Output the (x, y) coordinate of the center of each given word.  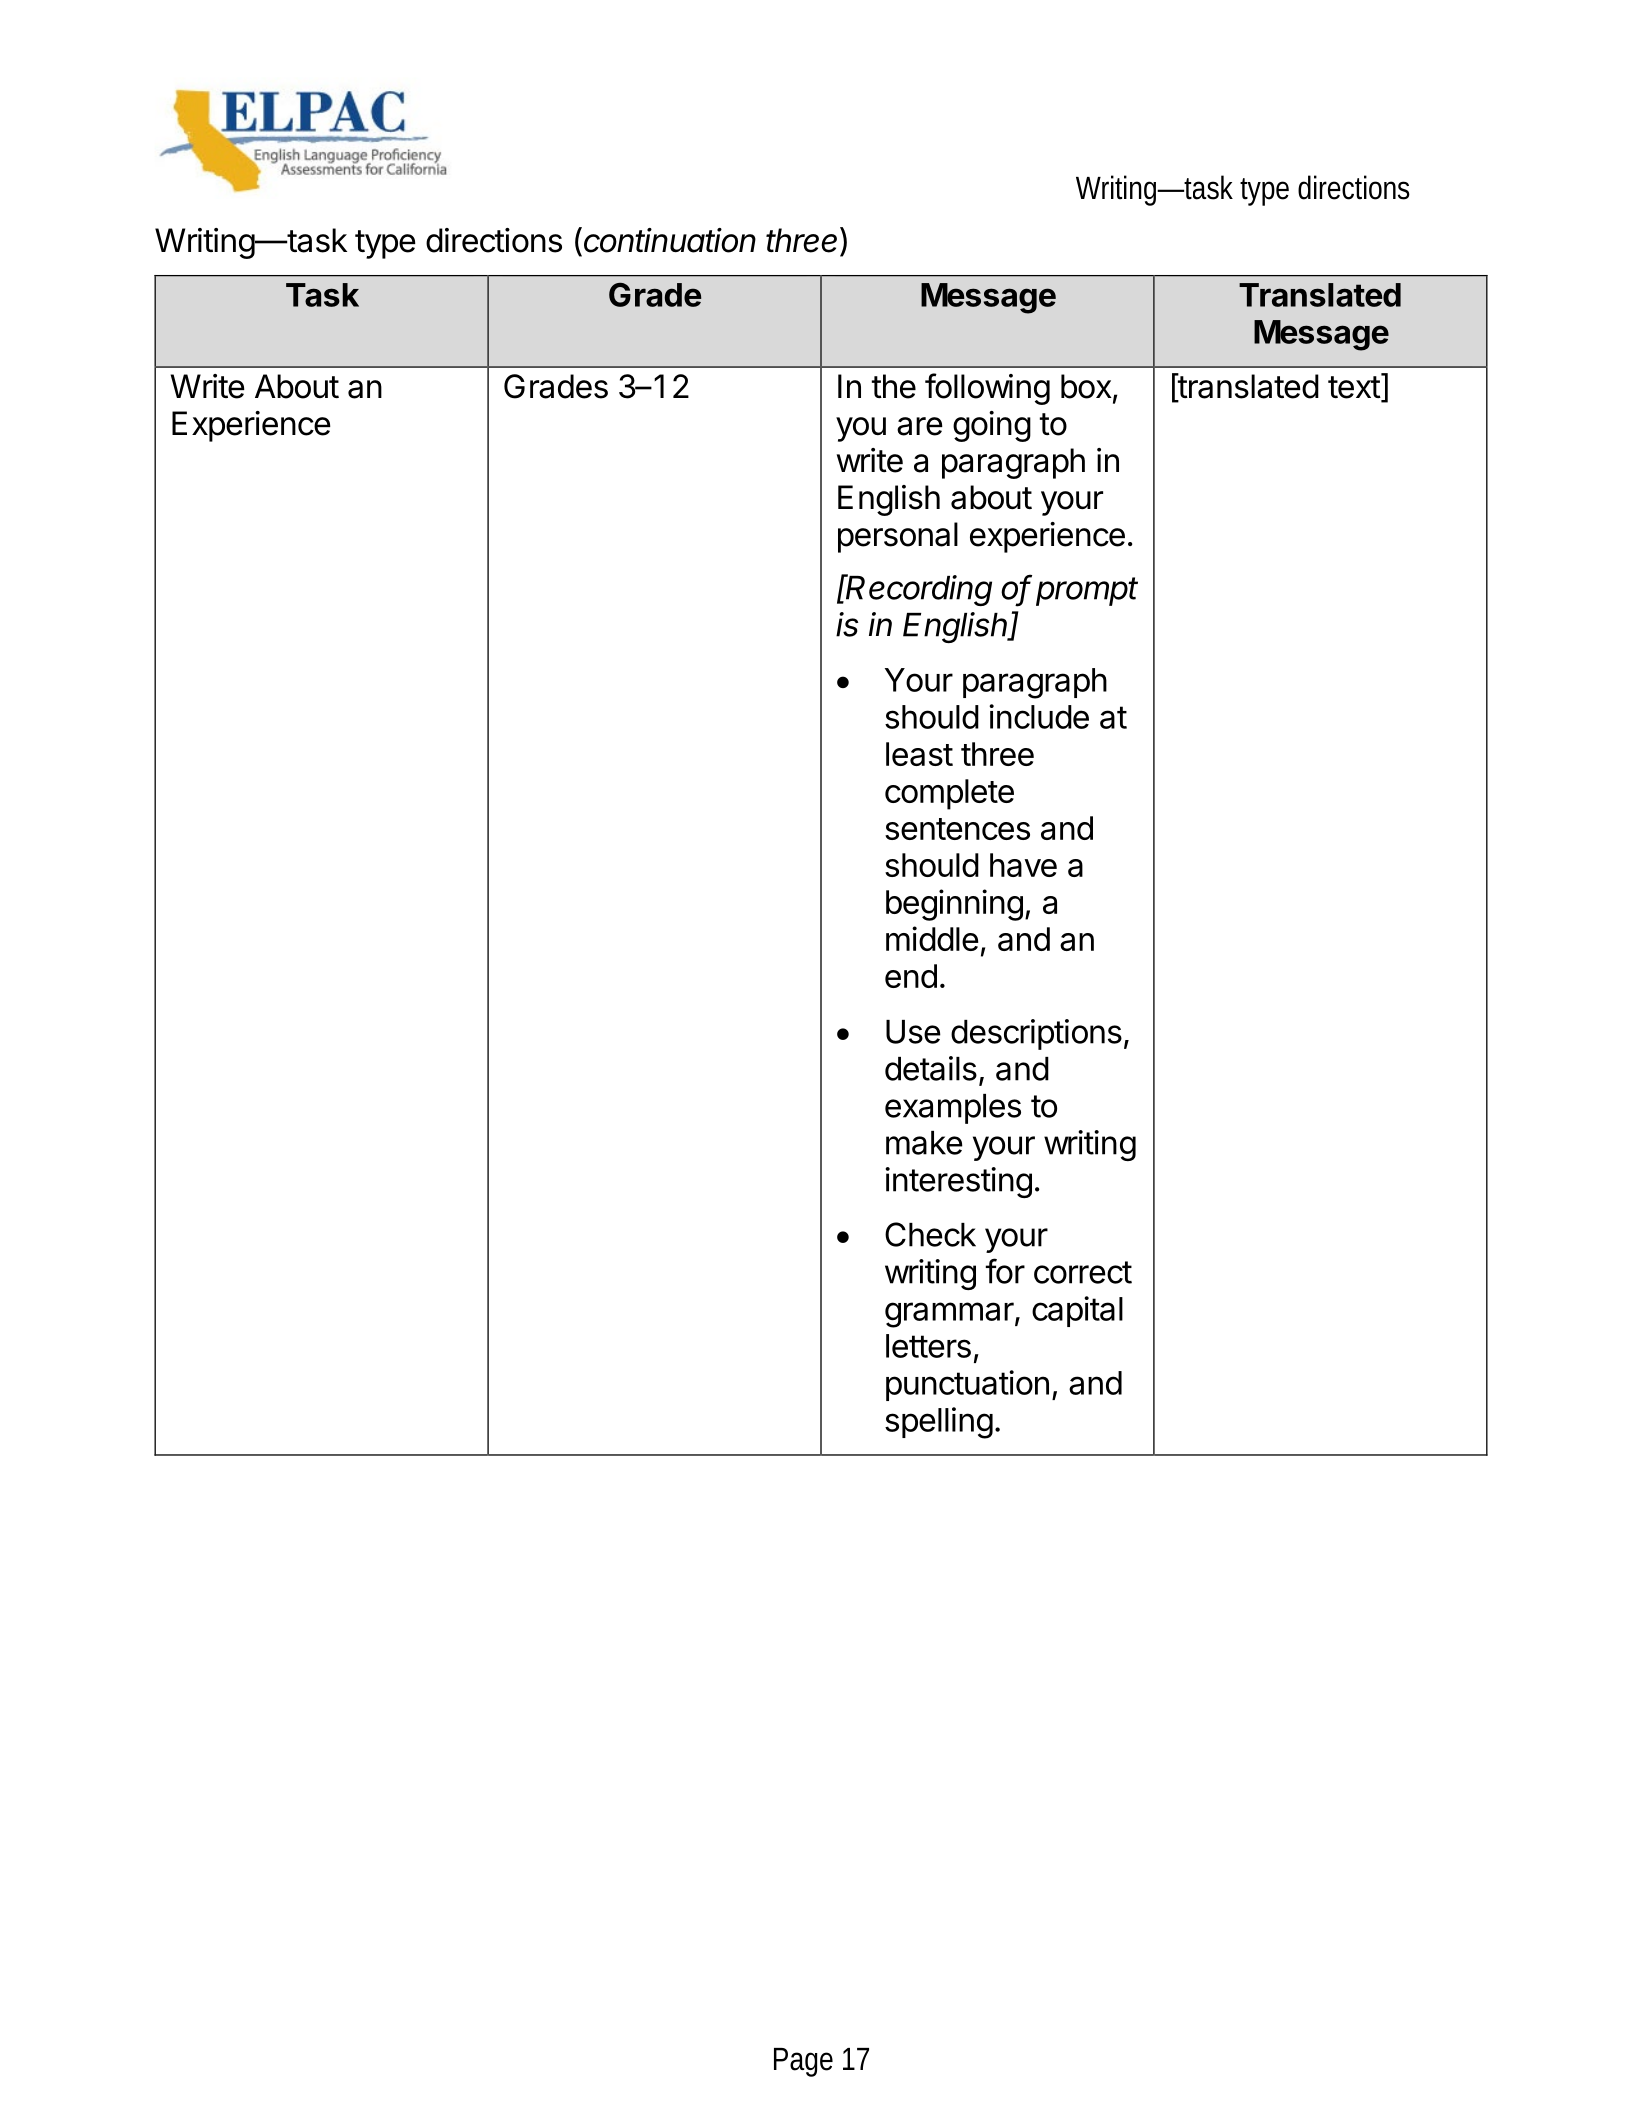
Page (803, 2062)
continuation (670, 240)
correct (1083, 1272)
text (1354, 387)
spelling (939, 1423)
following (987, 389)
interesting (958, 1182)
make (924, 1143)
